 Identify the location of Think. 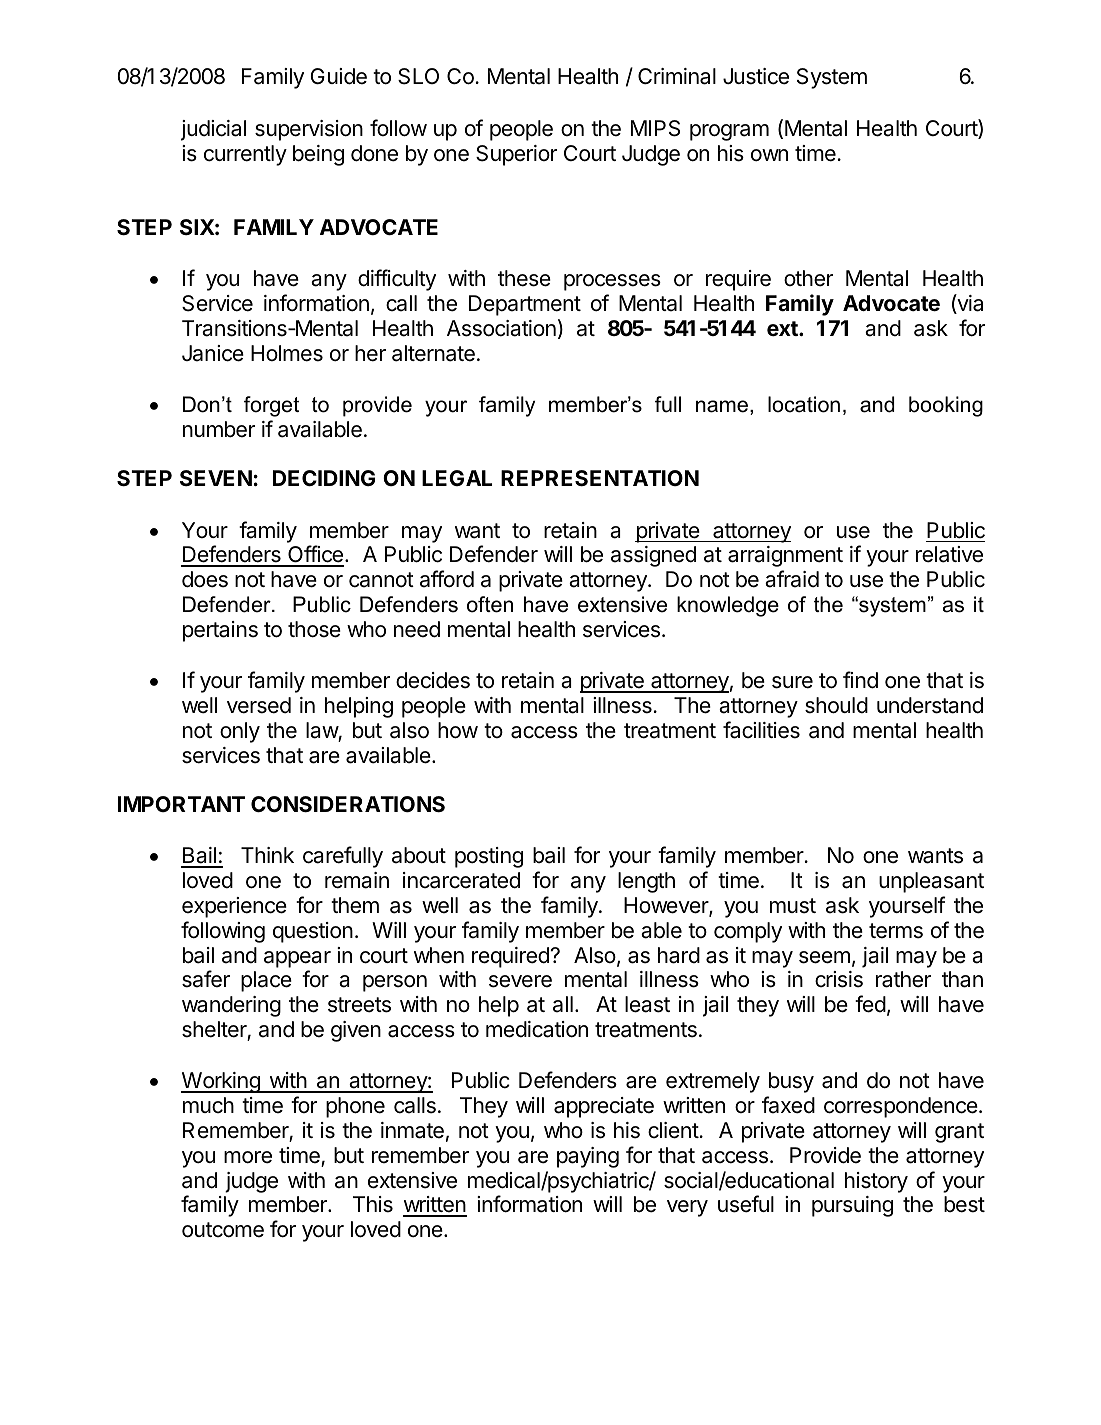
(267, 855).
